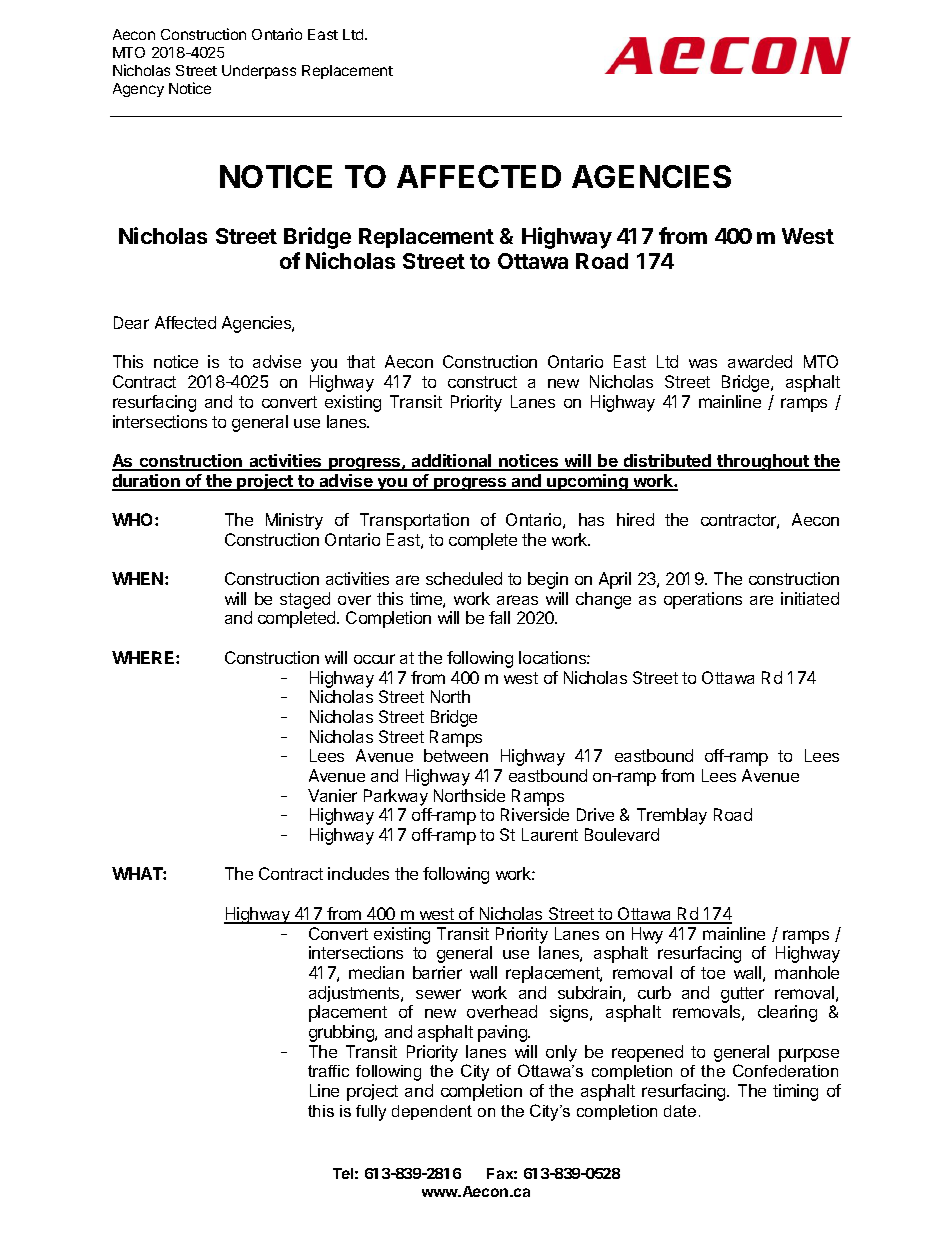  What do you see at coordinates (452, 462) in the page?
I see `additional` at bounding box center [452, 462].
